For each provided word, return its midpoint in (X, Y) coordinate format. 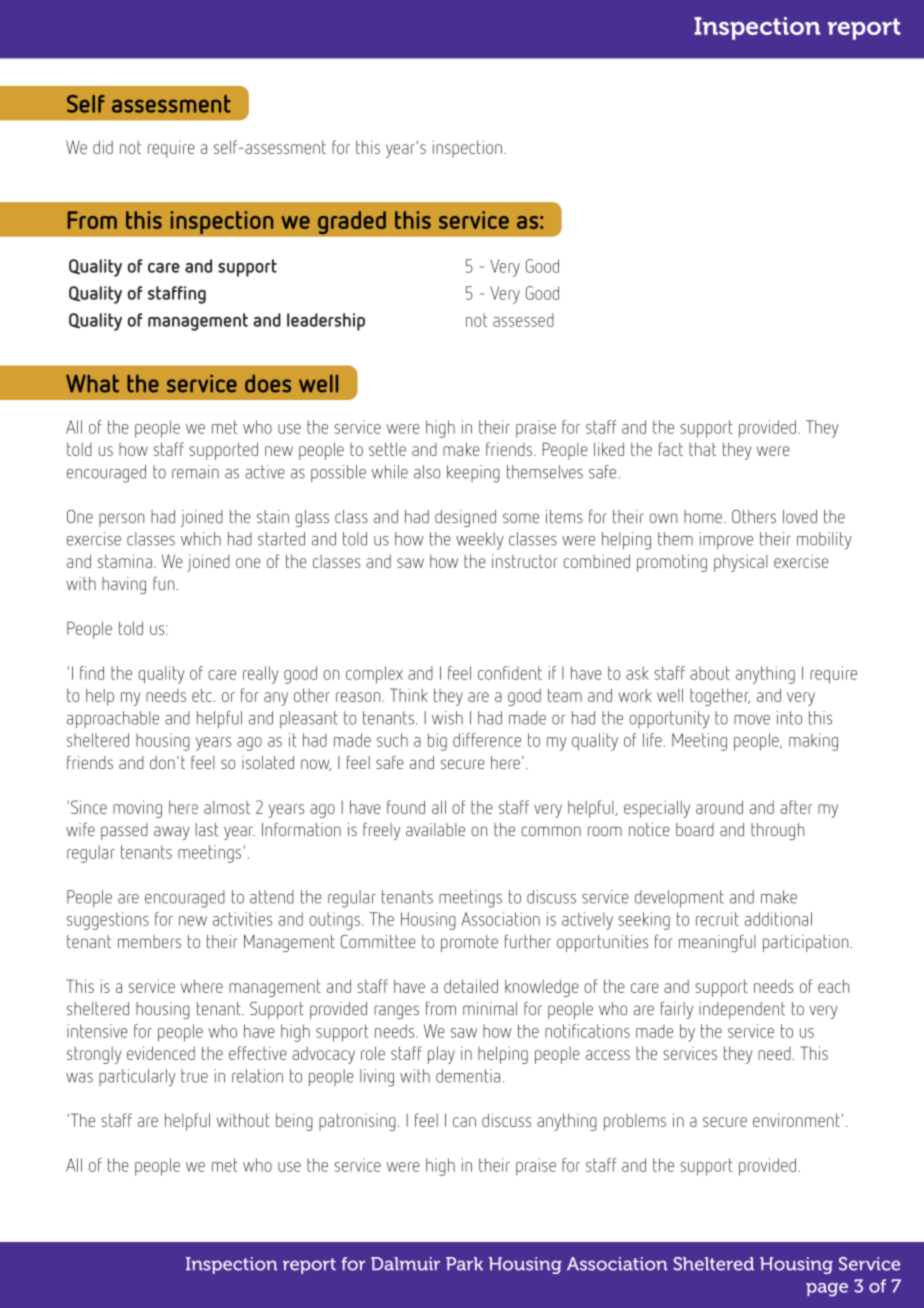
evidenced (161, 1053)
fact (671, 449)
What (92, 383)
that (702, 449)
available (435, 829)
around (719, 807)
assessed (523, 320)
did (103, 147)
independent (742, 1010)
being (294, 1122)
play (441, 1055)
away (172, 833)
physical (741, 563)
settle (387, 449)
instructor (525, 561)
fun (163, 583)
